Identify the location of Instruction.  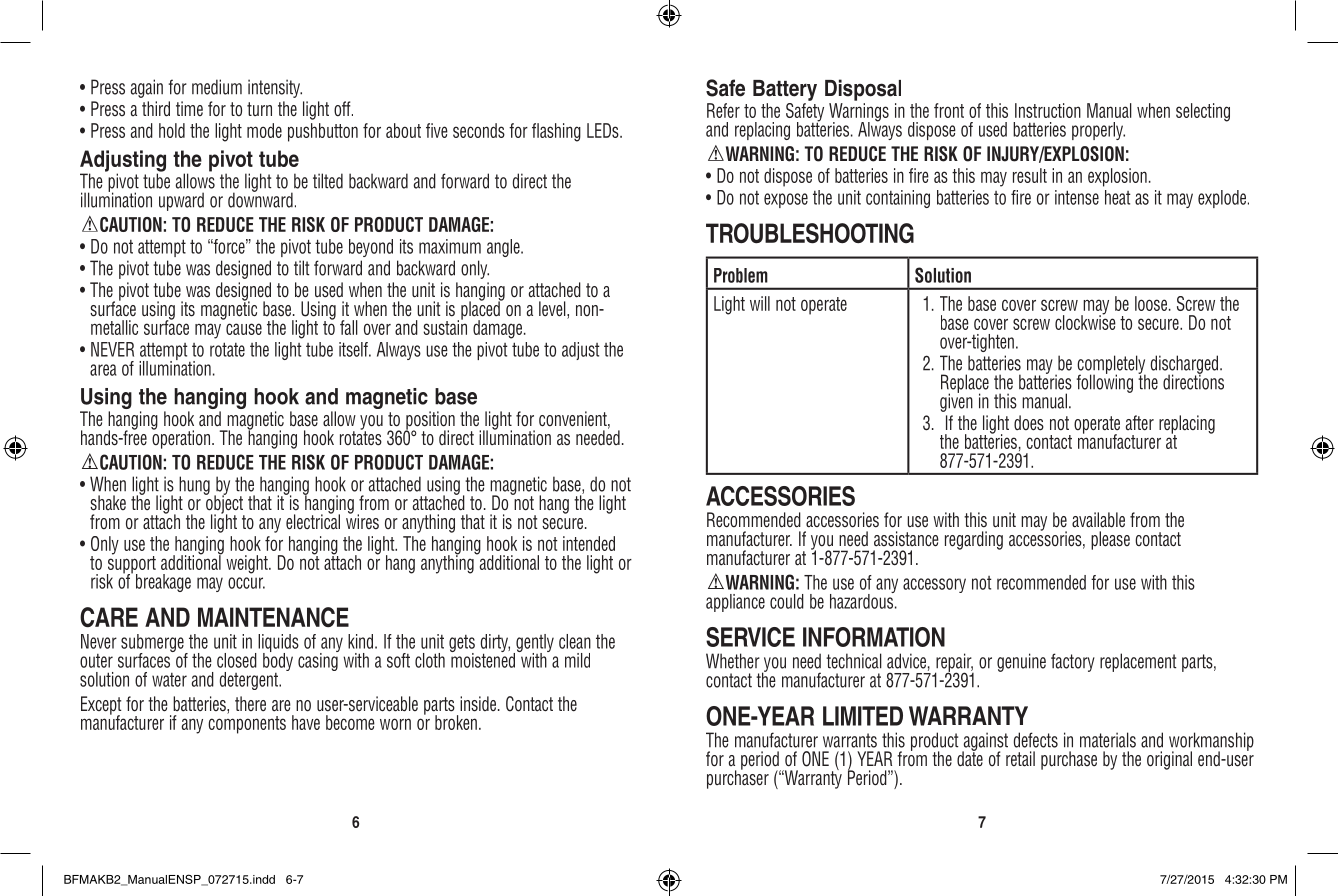
(1048, 110).
